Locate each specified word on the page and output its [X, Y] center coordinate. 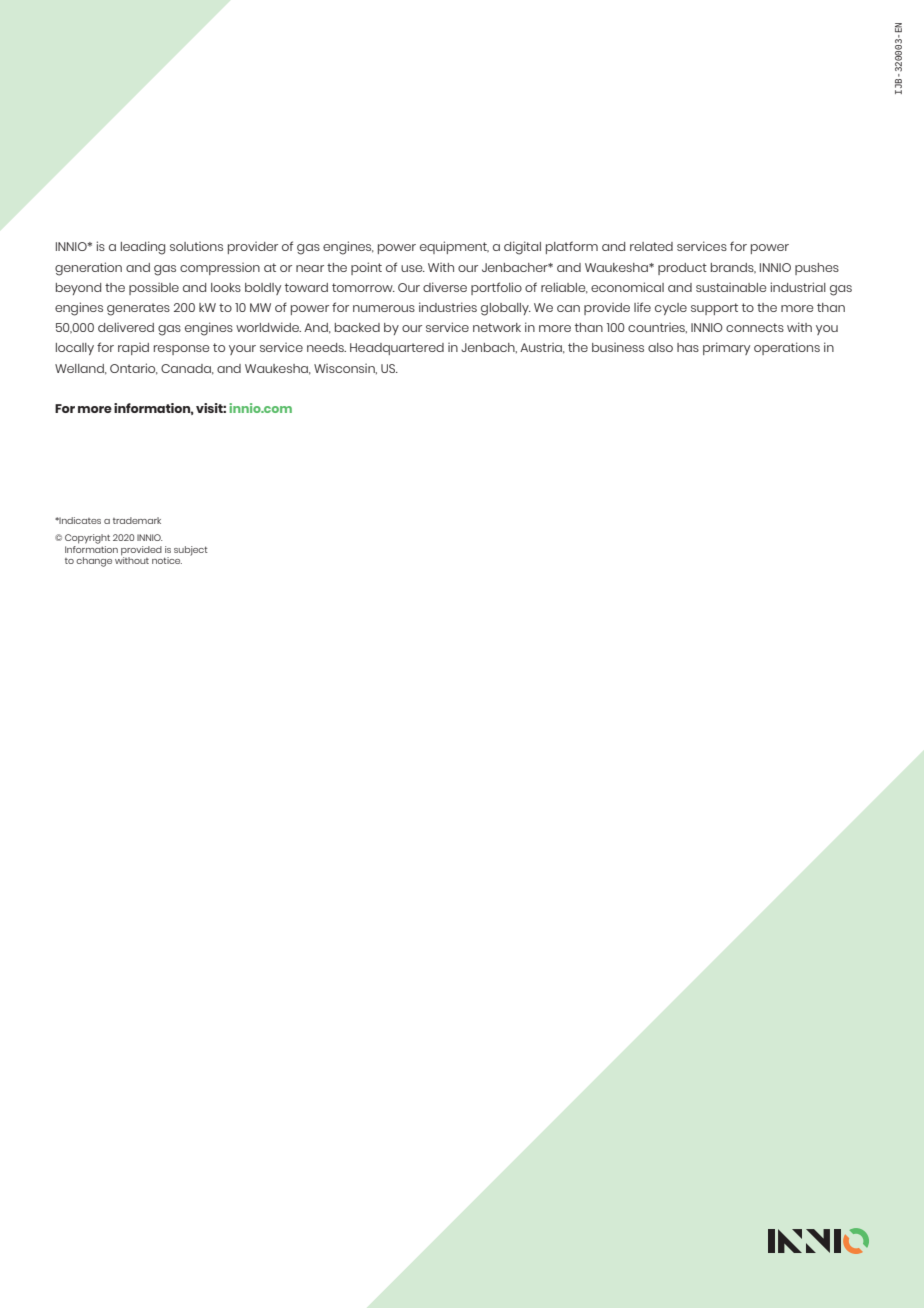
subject [191, 551]
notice [167, 560]
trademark [137, 520]
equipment [454, 247]
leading [143, 248]
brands [733, 268]
